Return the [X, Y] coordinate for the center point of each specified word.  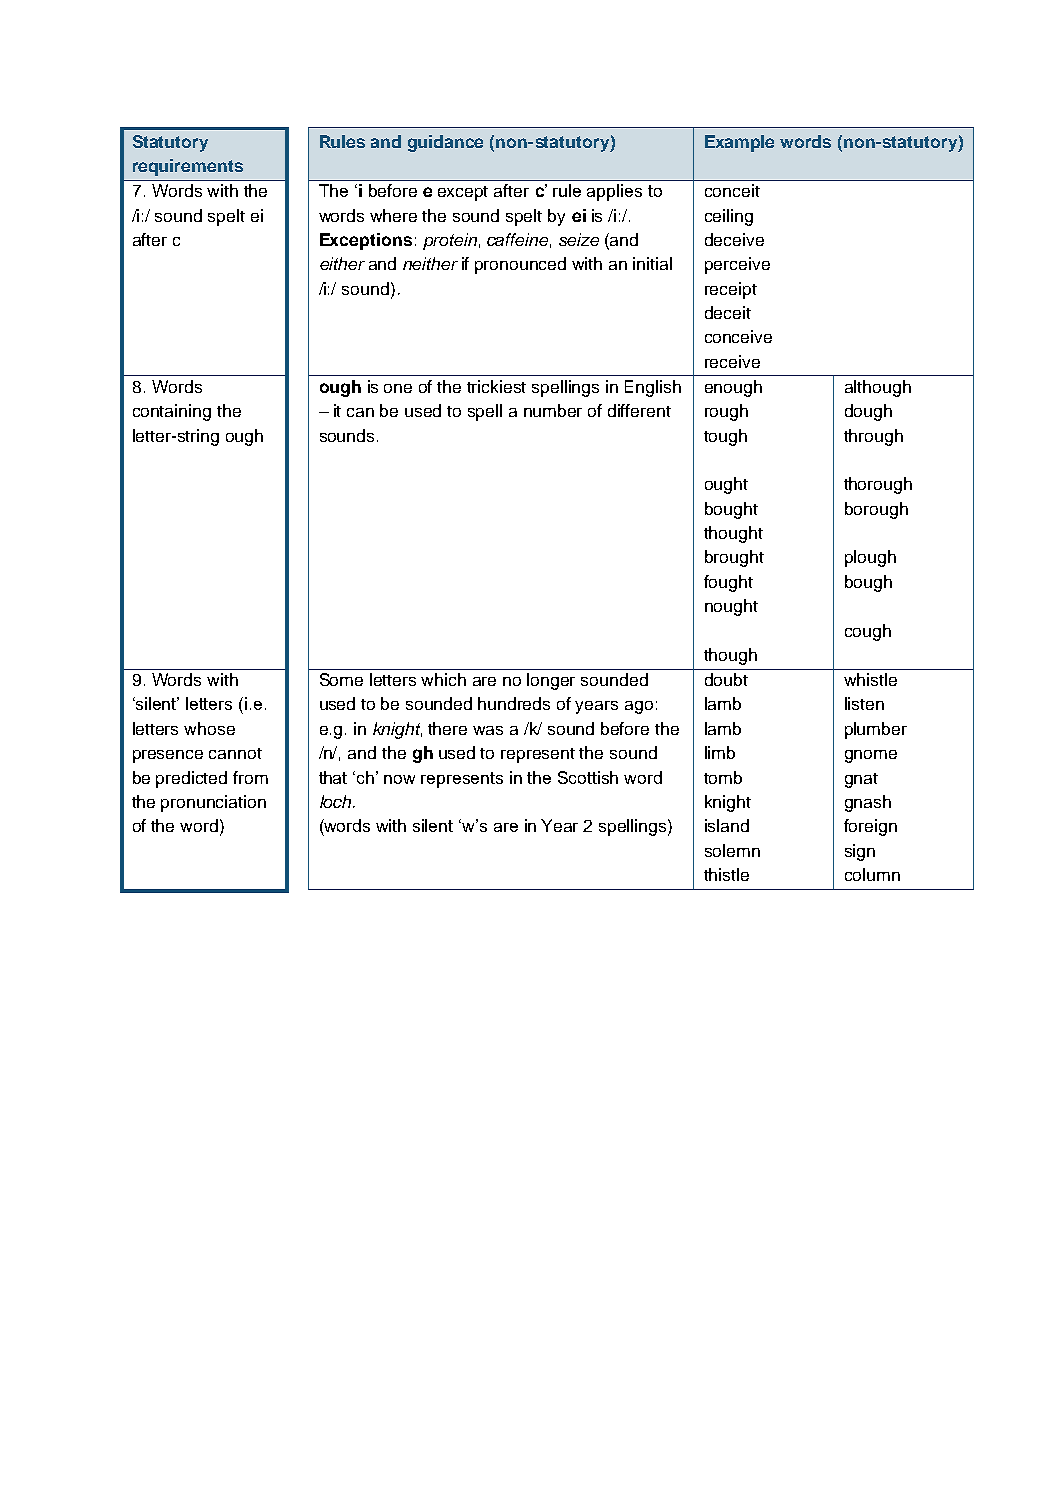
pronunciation [213, 803]
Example [739, 143]
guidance [445, 143]
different [639, 410]
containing [172, 412]
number [553, 410]
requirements [188, 167]
